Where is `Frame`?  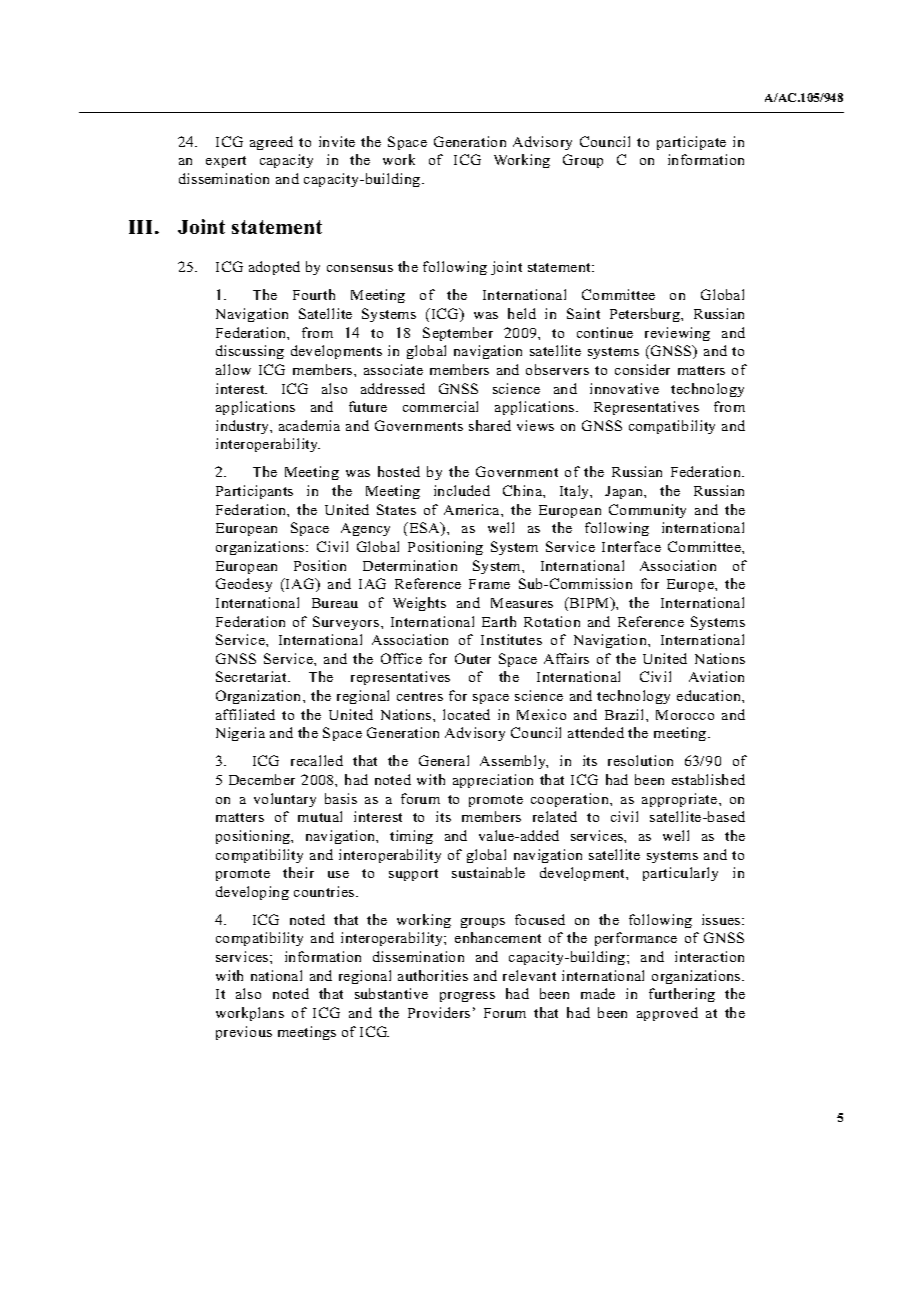
Frame is located at coordinates (489, 584).
